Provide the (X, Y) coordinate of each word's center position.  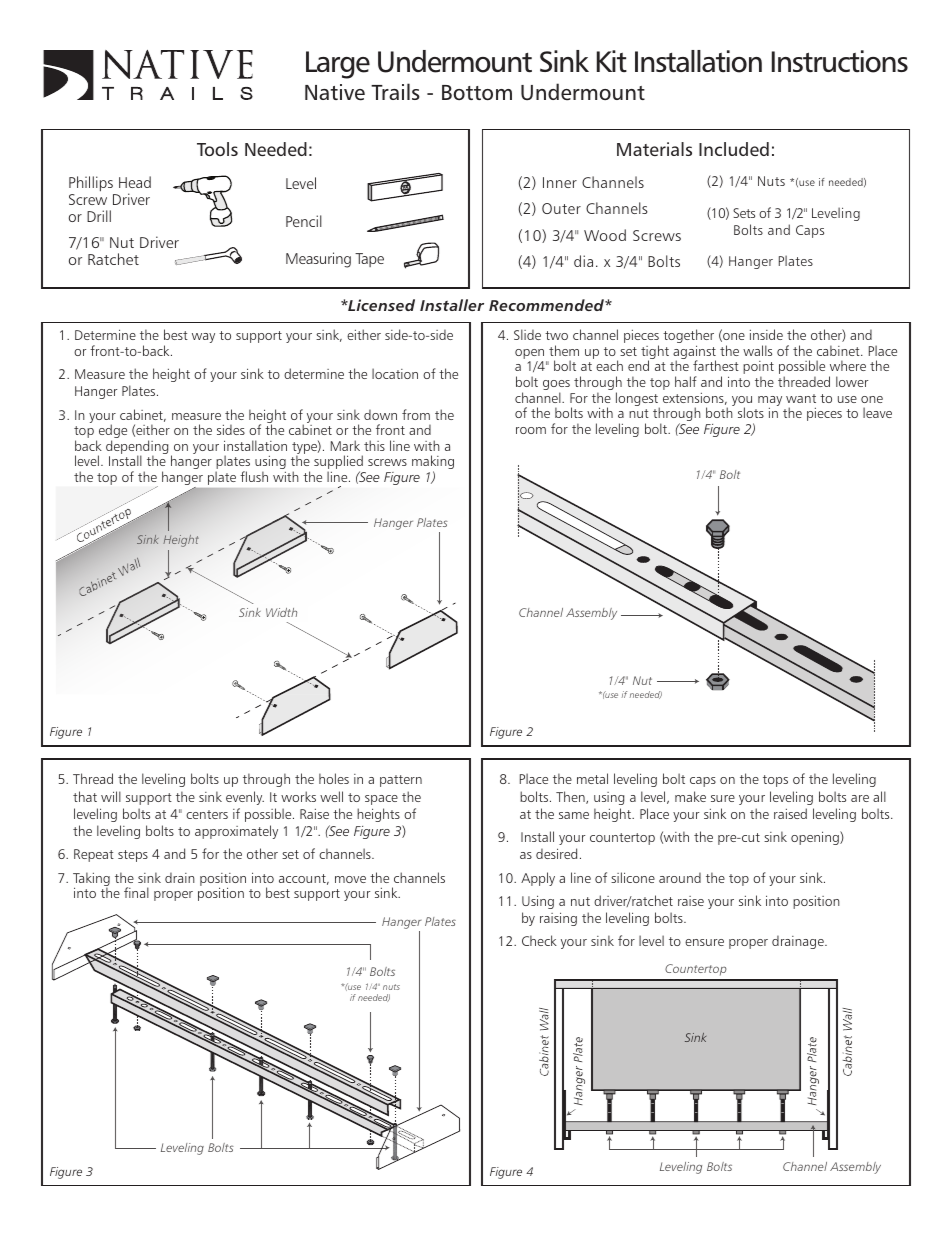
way (203, 338)
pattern (401, 781)
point (758, 369)
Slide (527, 334)
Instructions (840, 61)
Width (281, 612)
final (136, 892)
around (680, 877)
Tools (217, 149)
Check (539, 940)
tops (775, 781)
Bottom (477, 93)
